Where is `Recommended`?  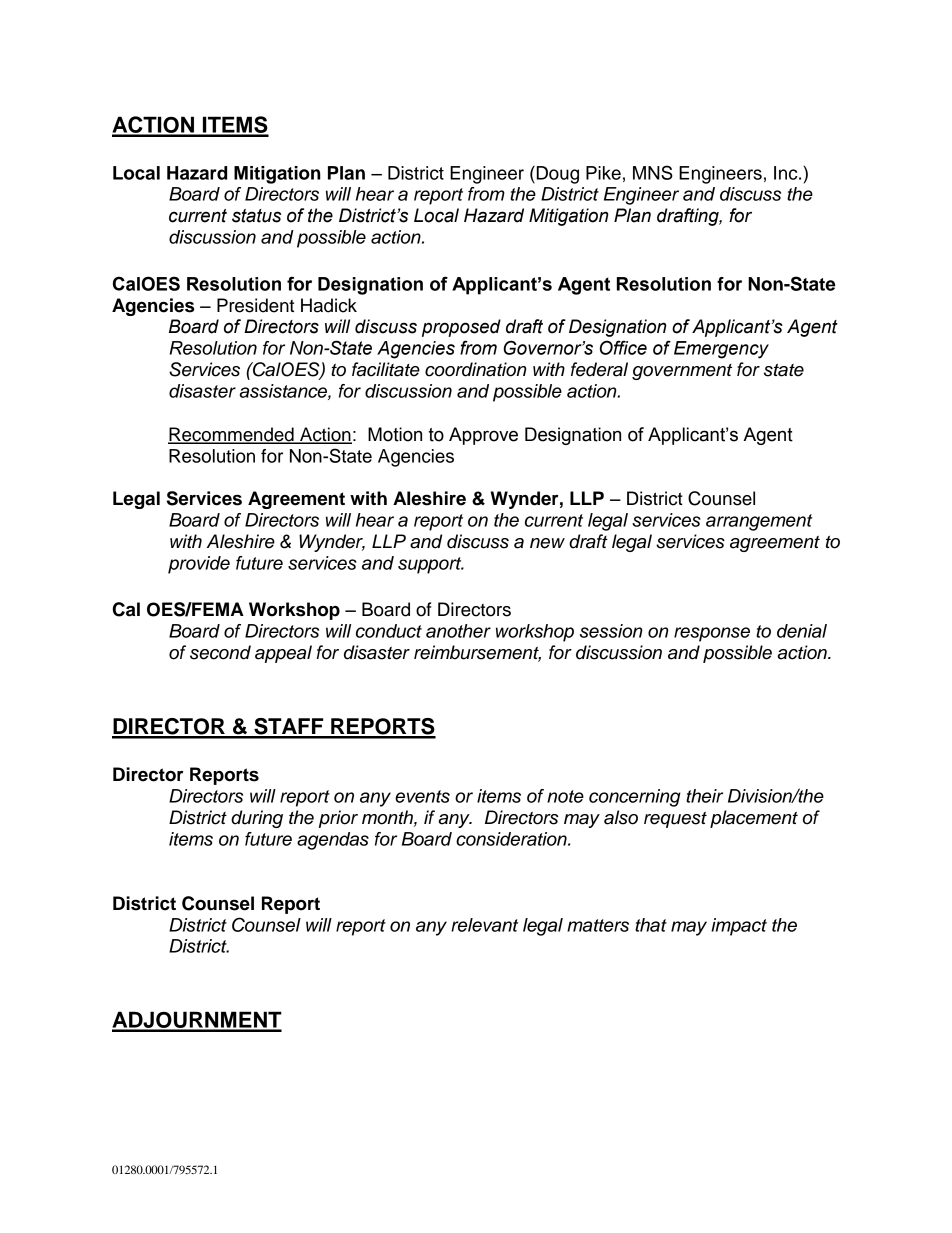 Recommended is located at coordinates (232, 435).
